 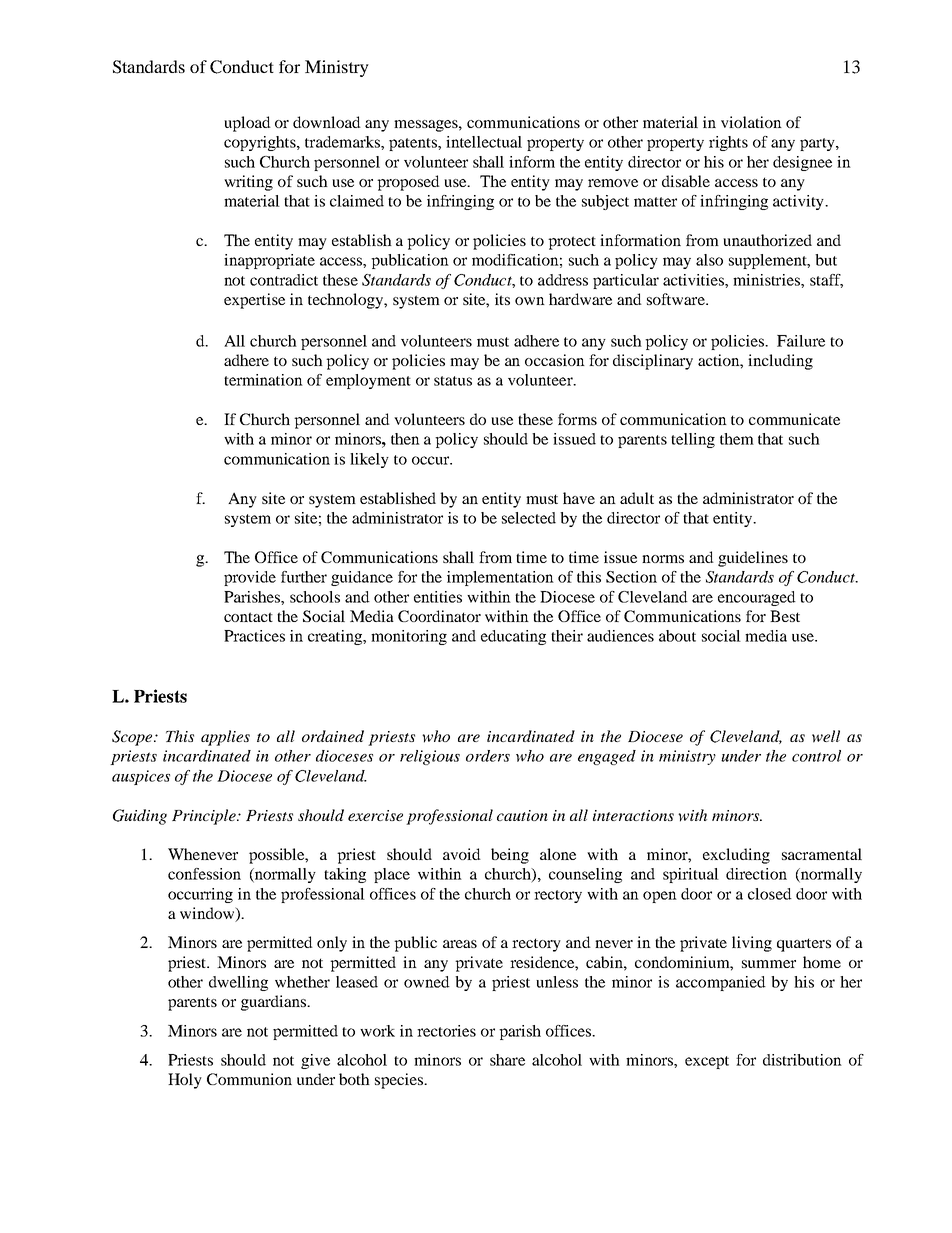 I want to click on including, so click(x=780, y=362).
